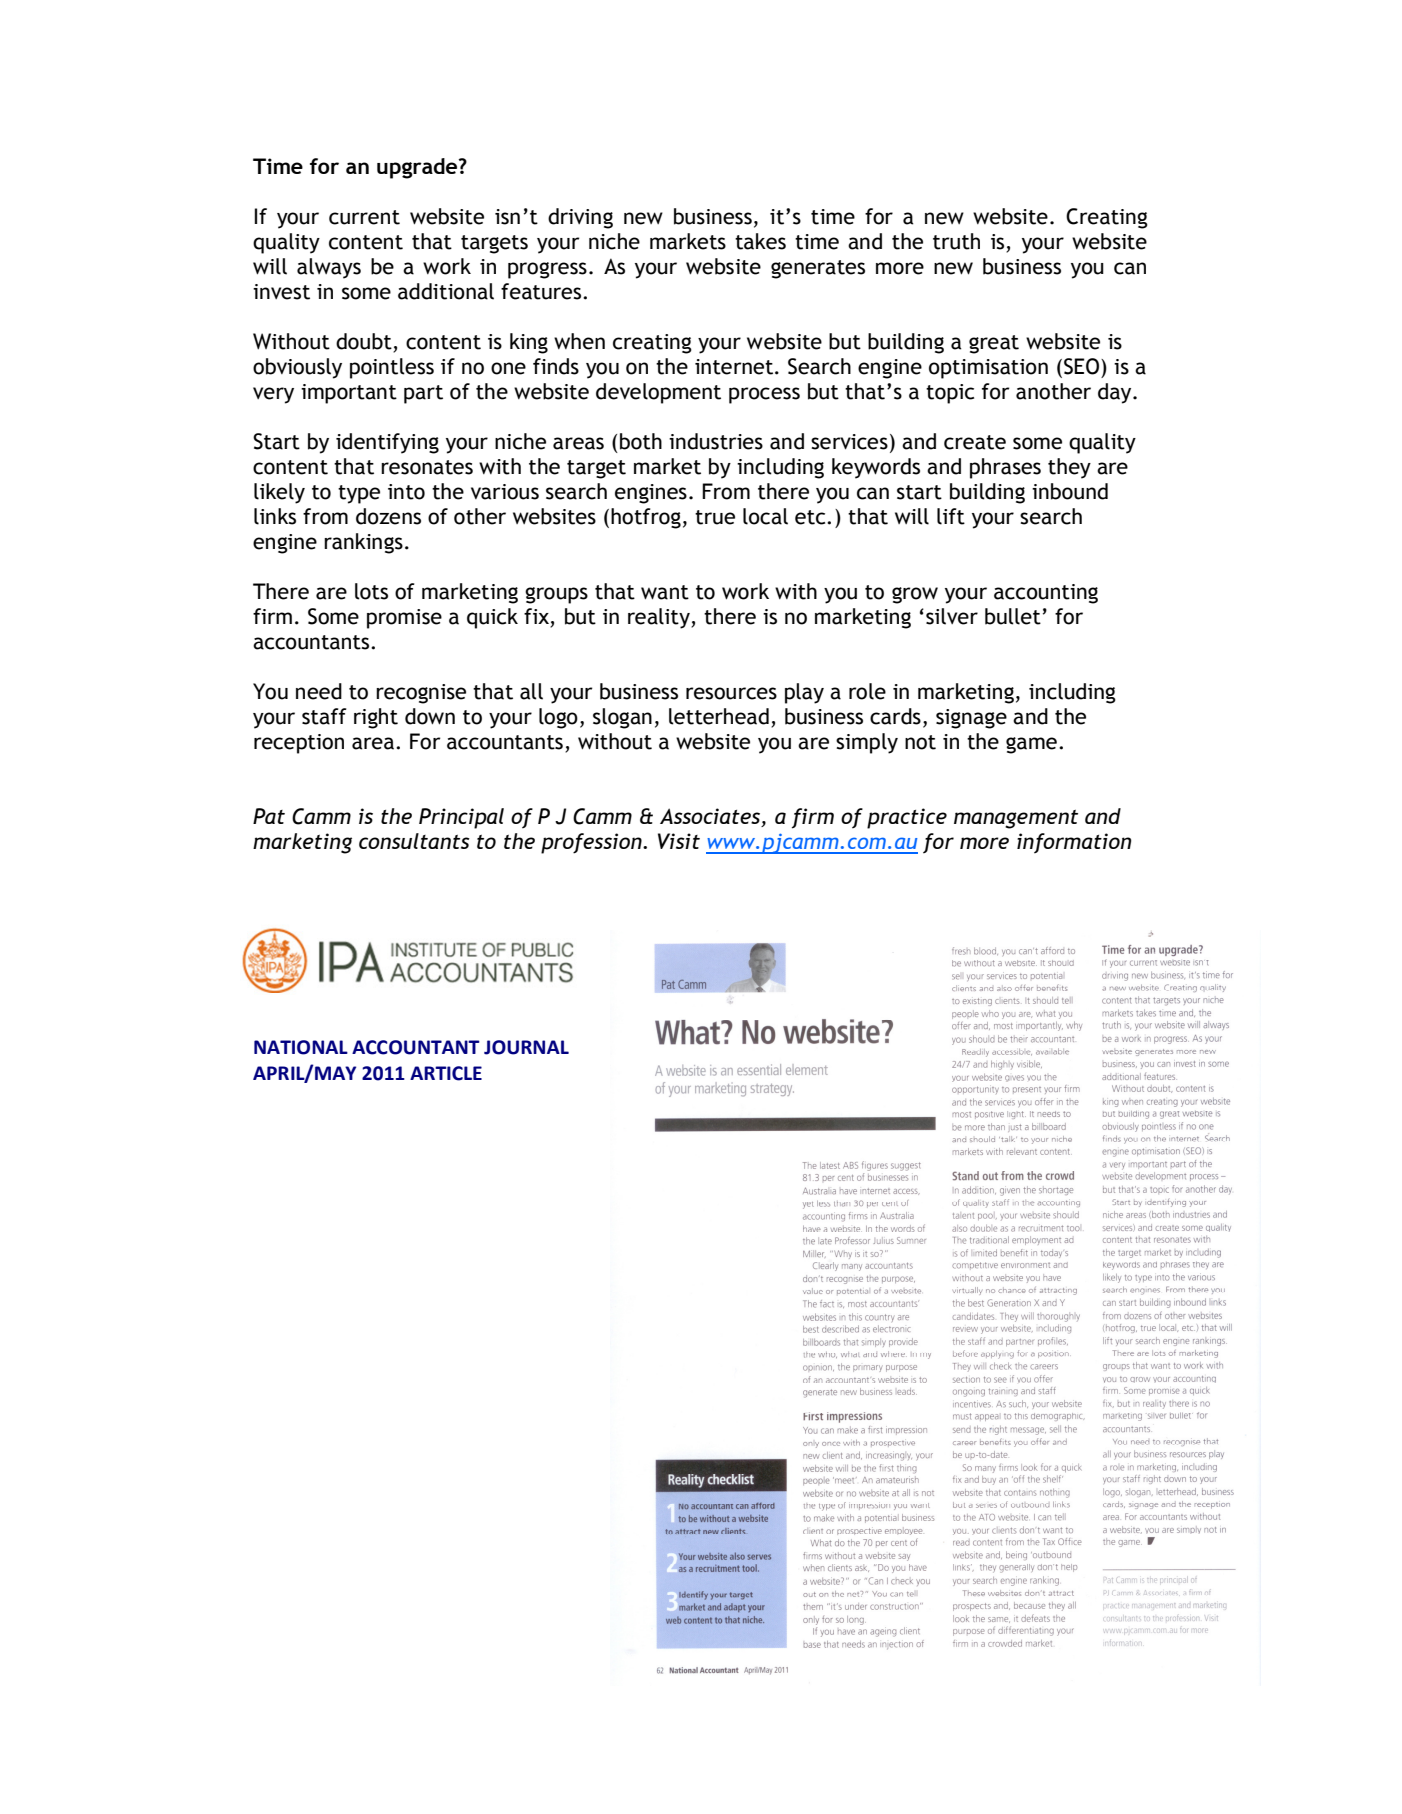 This screenshot has width=1402, height=1814. Describe the element at coordinates (364, 217) in the screenshot. I see `current` at that location.
